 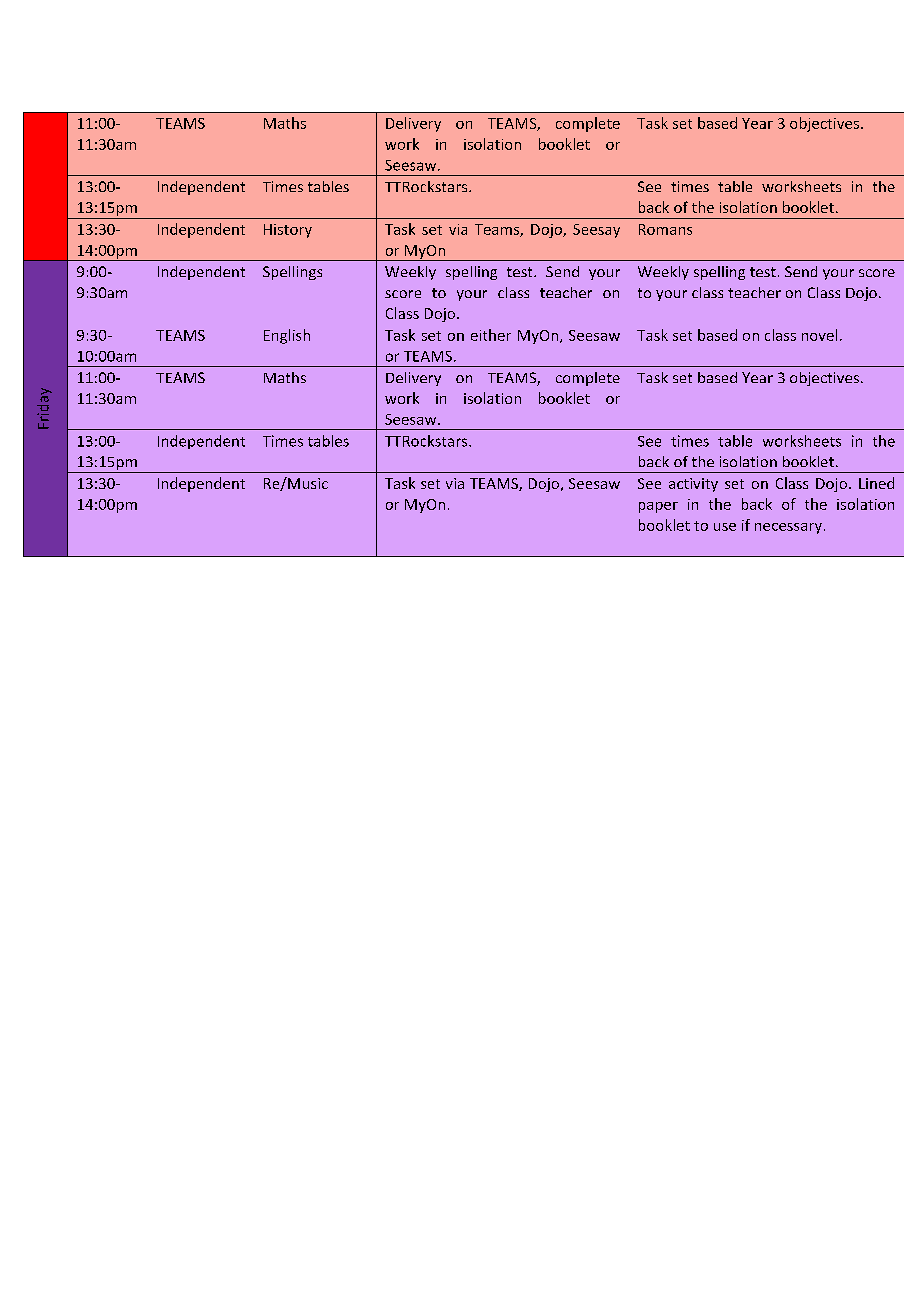 What do you see at coordinates (819, 335) in the screenshot?
I see `novel` at bounding box center [819, 335].
